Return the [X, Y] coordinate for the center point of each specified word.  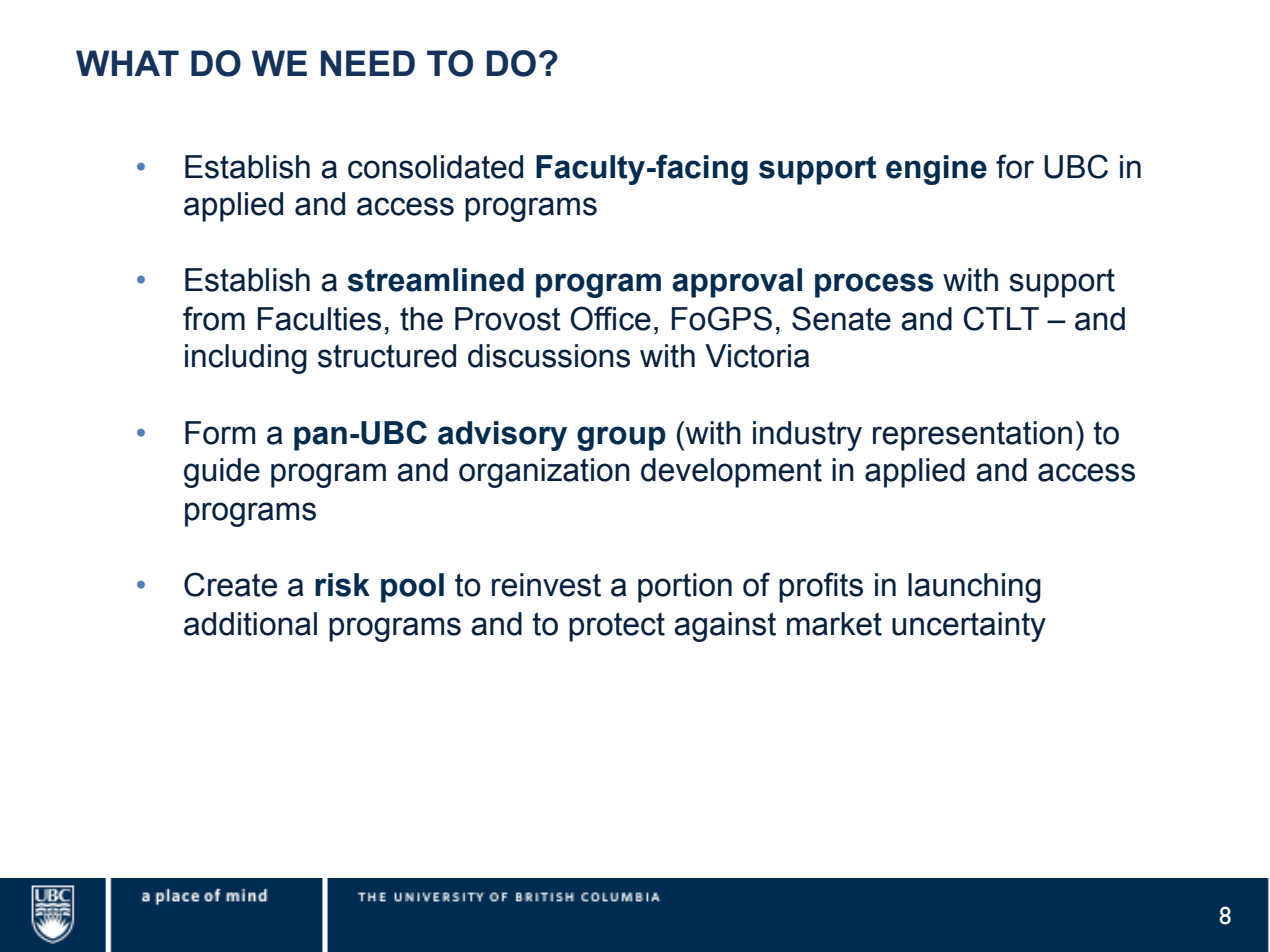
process [874, 285]
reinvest [546, 585]
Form [220, 433]
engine [936, 170]
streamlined [435, 280]
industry [807, 436]
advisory [502, 436]
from [214, 318]
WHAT [127, 63]
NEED [368, 63]
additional [250, 624]
